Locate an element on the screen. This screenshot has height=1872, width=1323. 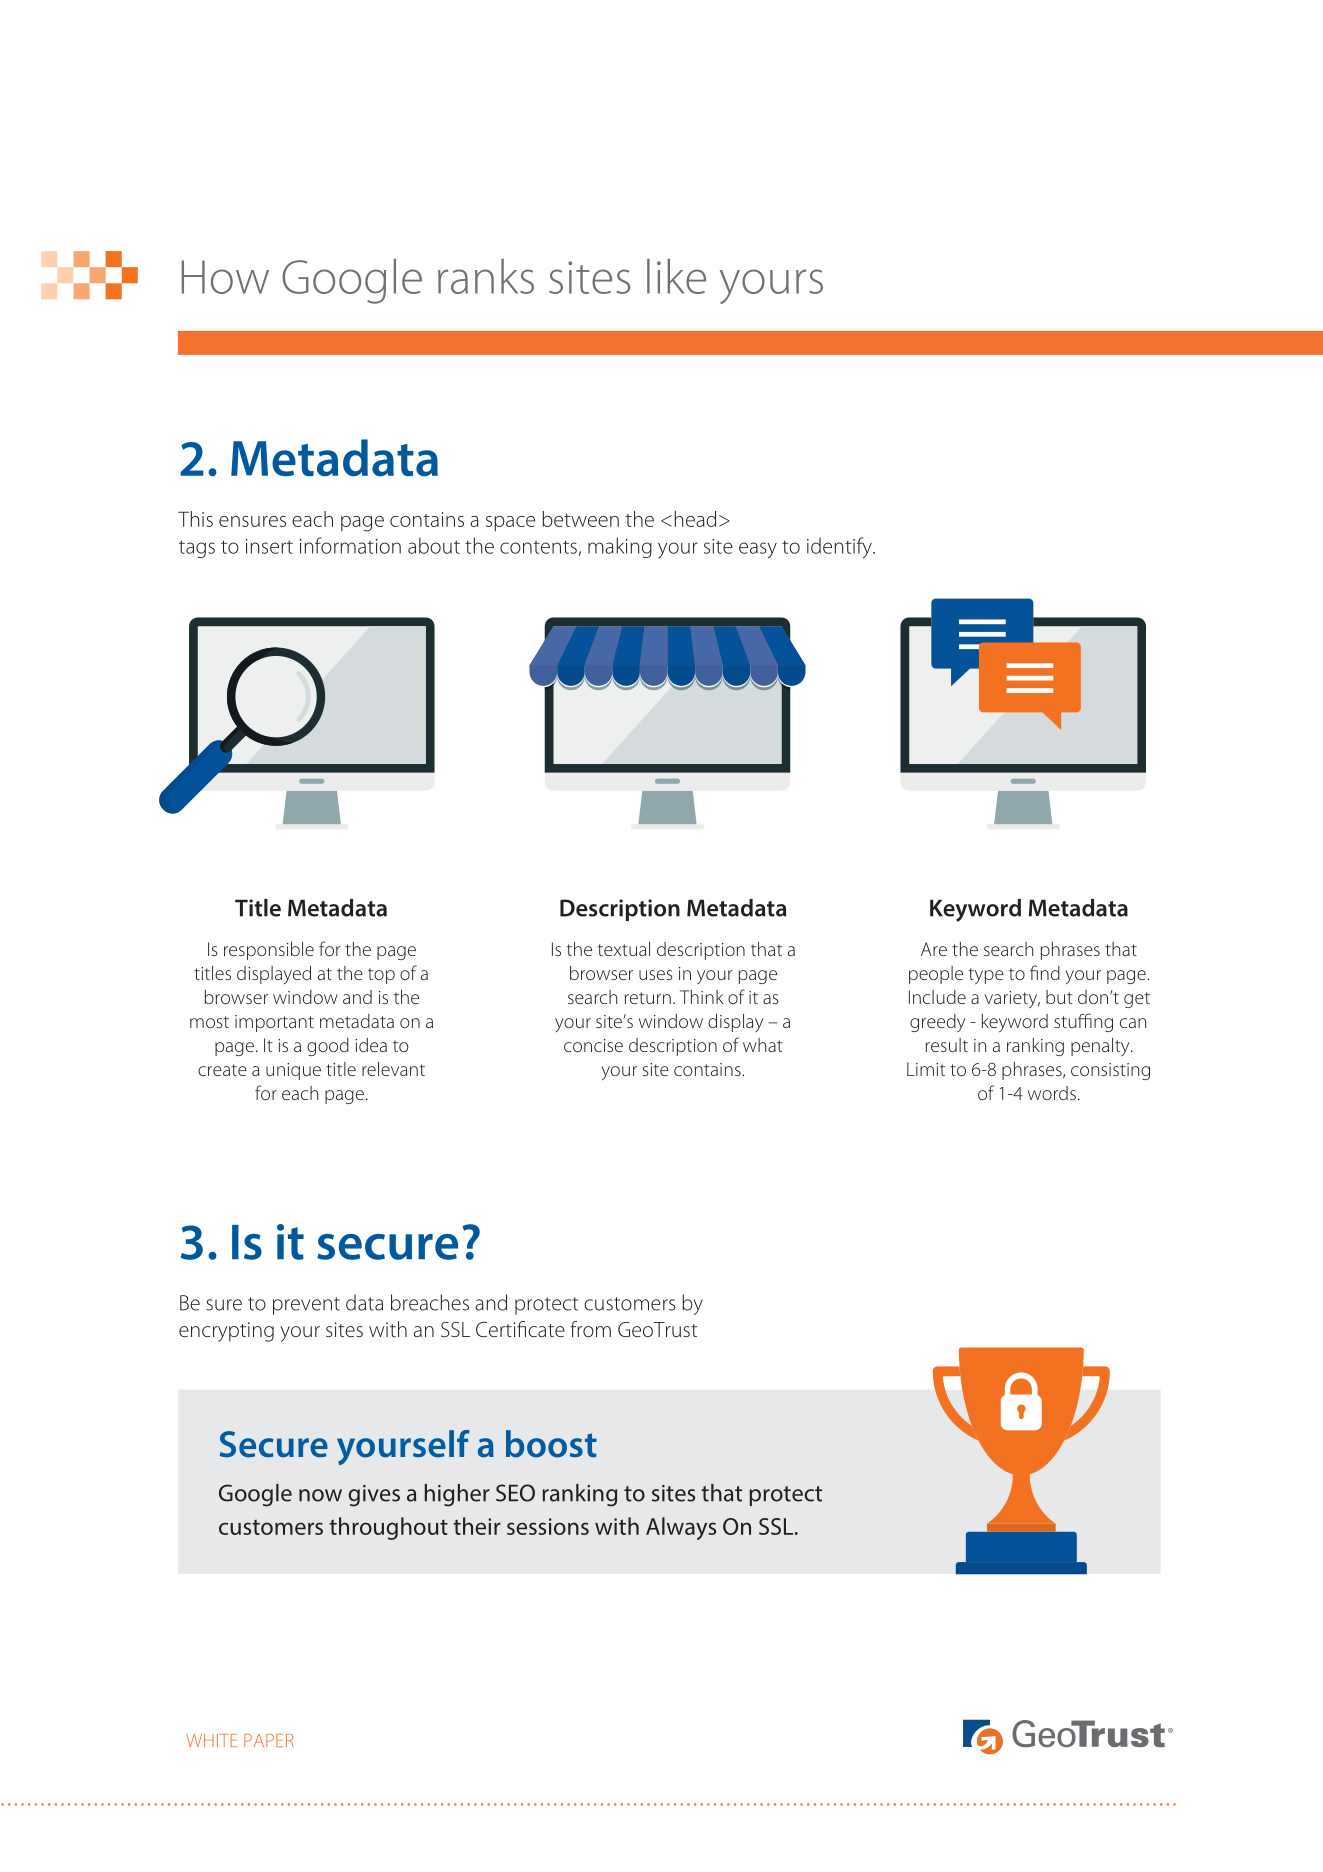
How is located at coordinates (225, 277).
